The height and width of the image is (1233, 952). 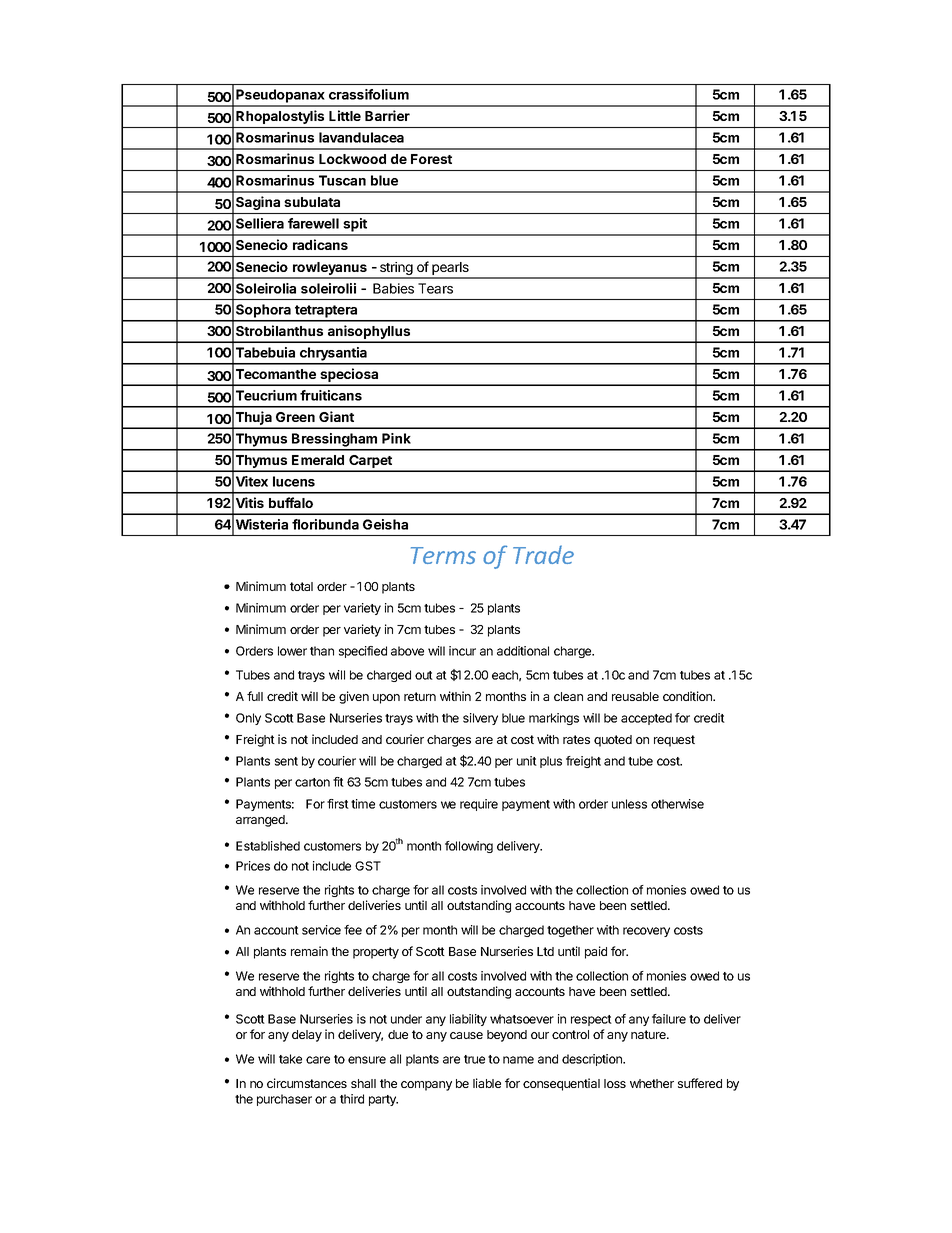 What do you see at coordinates (450, 270) in the image?
I see `pearls` at bounding box center [450, 270].
